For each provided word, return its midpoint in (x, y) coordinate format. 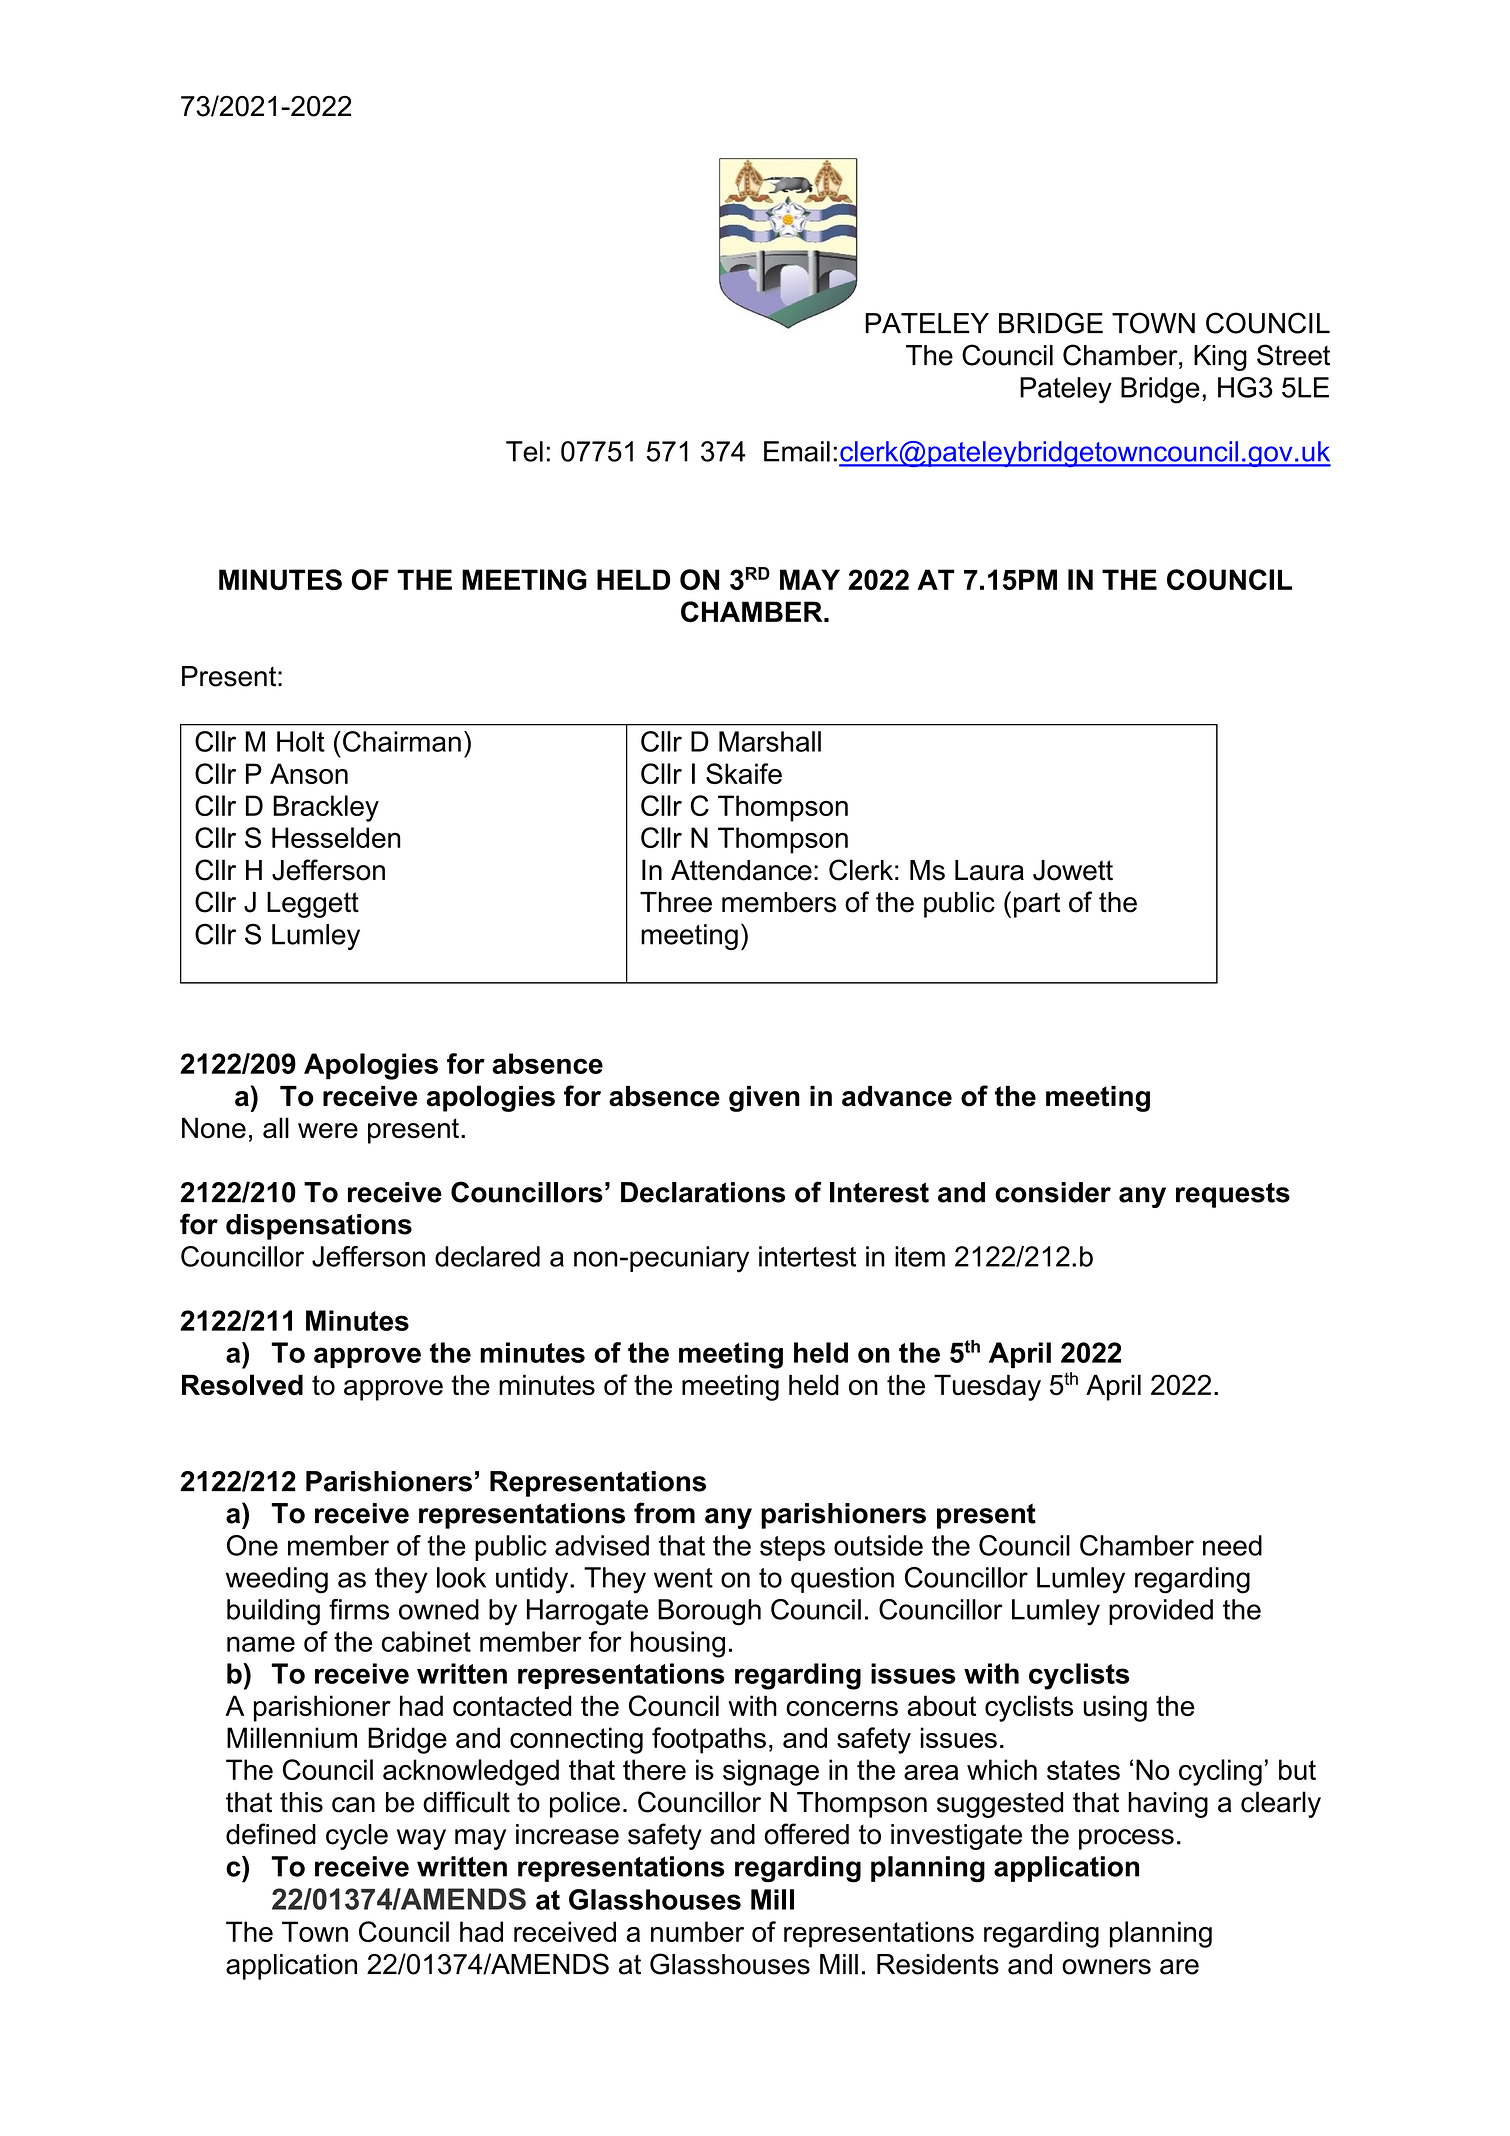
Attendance (741, 870)
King (1220, 358)
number (697, 1931)
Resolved (242, 1385)
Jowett (1073, 870)
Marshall (770, 741)
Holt (301, 741)
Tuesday (987, 1387)
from (664, 1513)
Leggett (313, 905)
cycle (357, 1837)
